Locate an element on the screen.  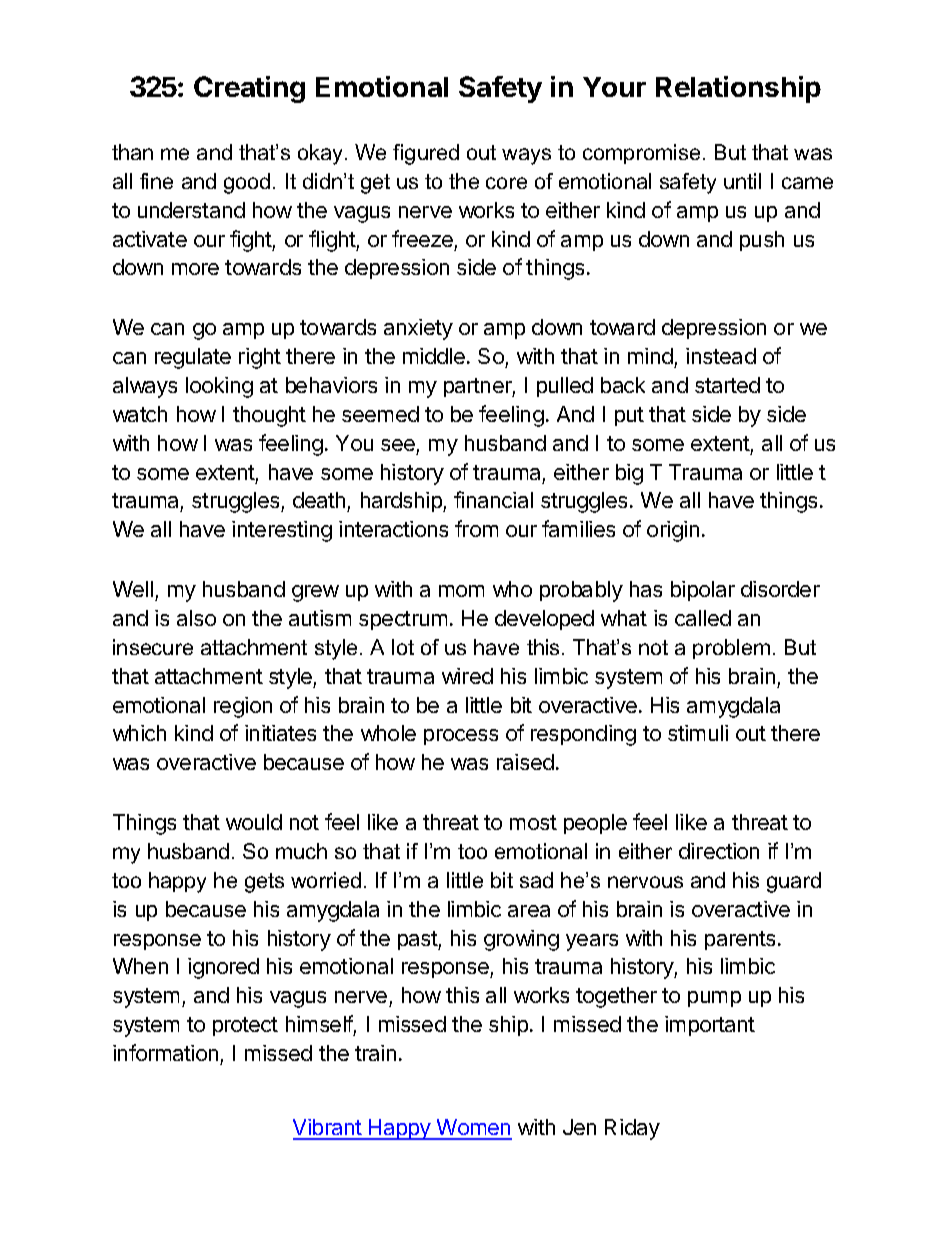
mom is located at coordinates (461, 591).
